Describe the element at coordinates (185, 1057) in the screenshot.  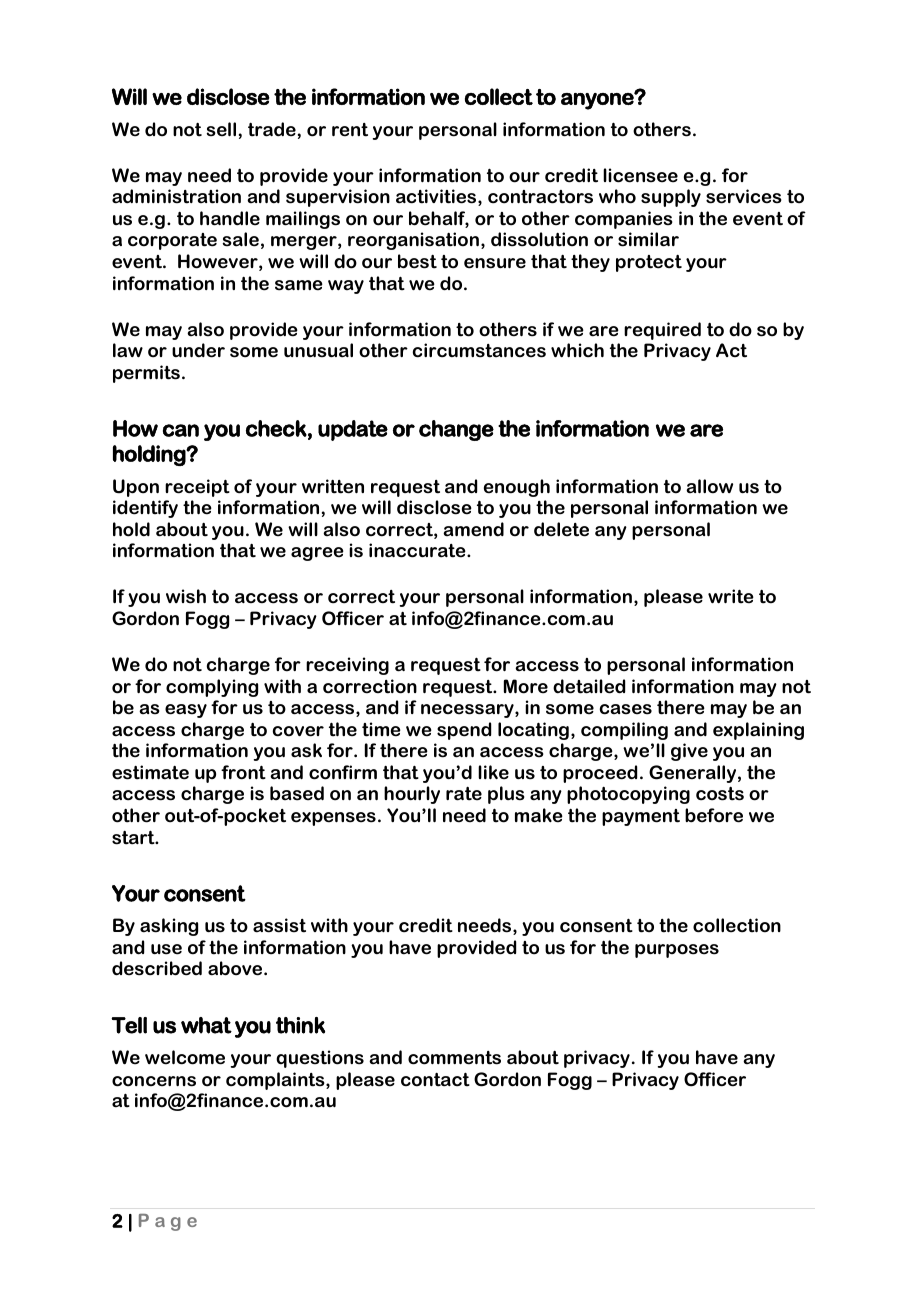
I see `welcome` at that location.
